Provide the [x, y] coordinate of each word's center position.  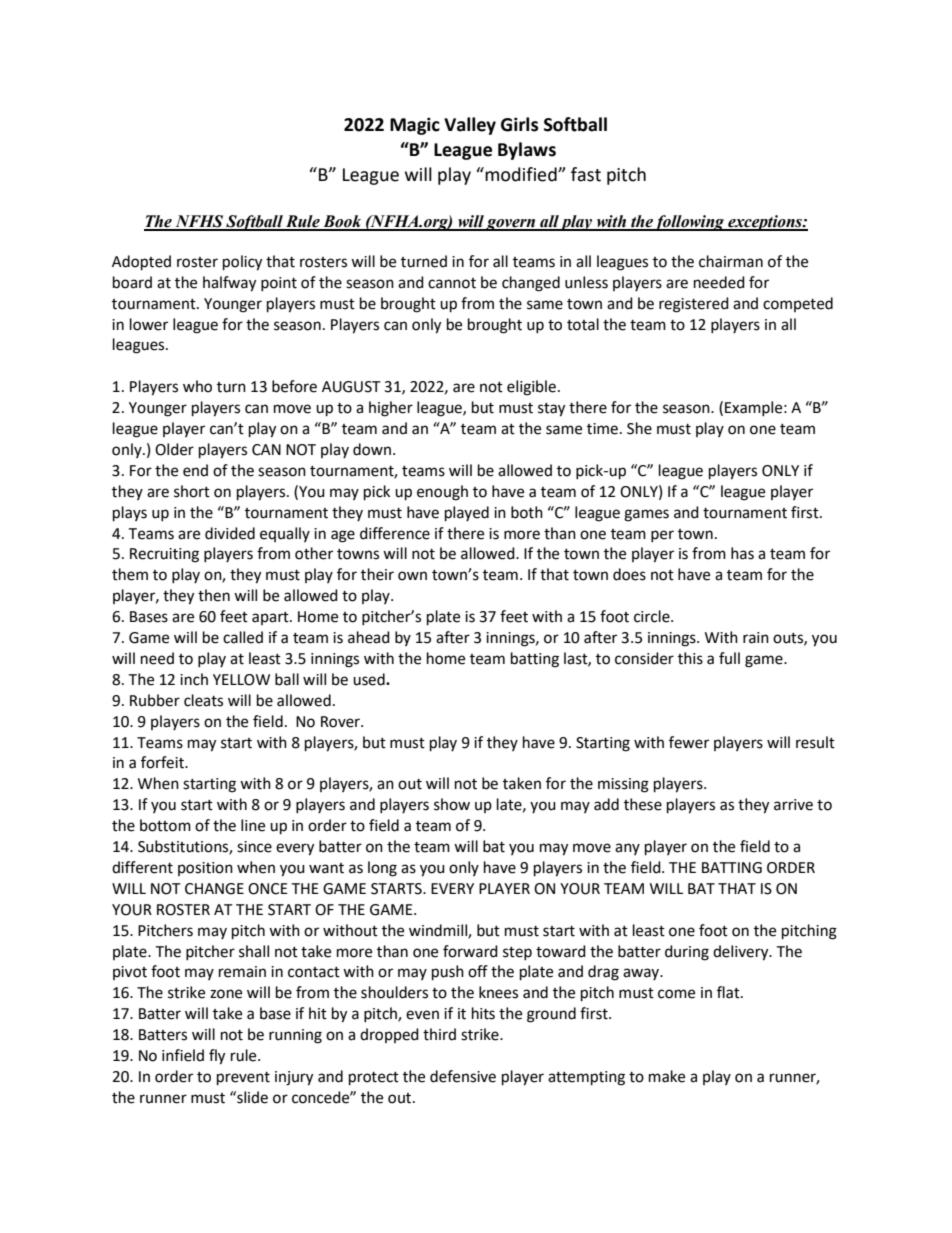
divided [230, 533]
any [627, 849]
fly [217, 1057]
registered [694, 305]
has [742, 553]
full [729, 658]
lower [149, 324]
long [382, 869]
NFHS [199, 222]
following [690, 223]
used [370, 679]
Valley [470, 126]
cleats [203, 700]
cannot [452, 283]
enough [442, 493]
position [205, 869]
